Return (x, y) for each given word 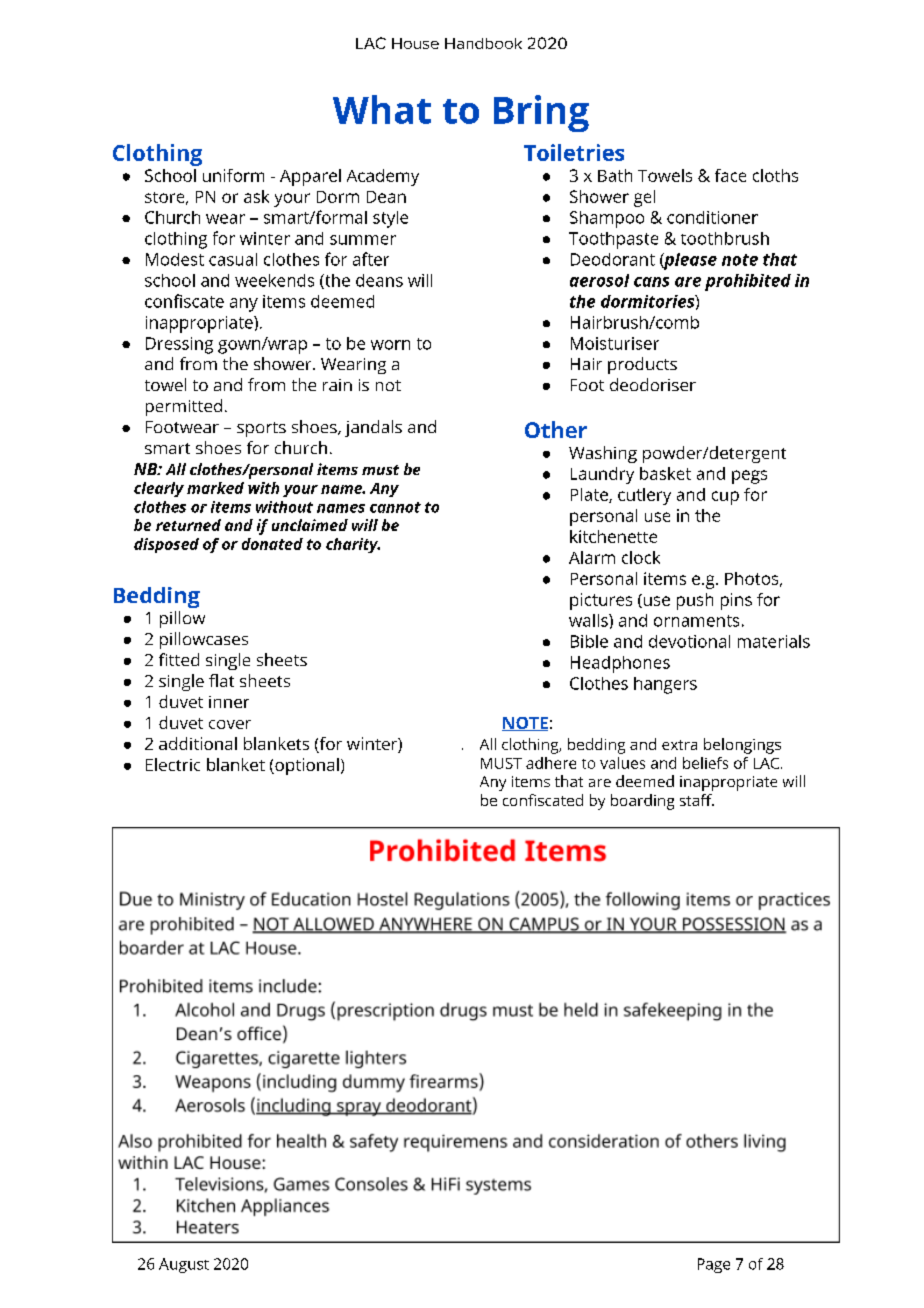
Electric (173, 764)
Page (714, 1265)
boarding (642, 802)
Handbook (483, 43)
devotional (689, 641)
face (730, 175)
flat (221, 680)
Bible (589, 641)
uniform (233, 175)
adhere (551, 763)
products (642, 365)
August (184, 1265)
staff (697, 800)
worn (390, 345)
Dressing (179, 345)
